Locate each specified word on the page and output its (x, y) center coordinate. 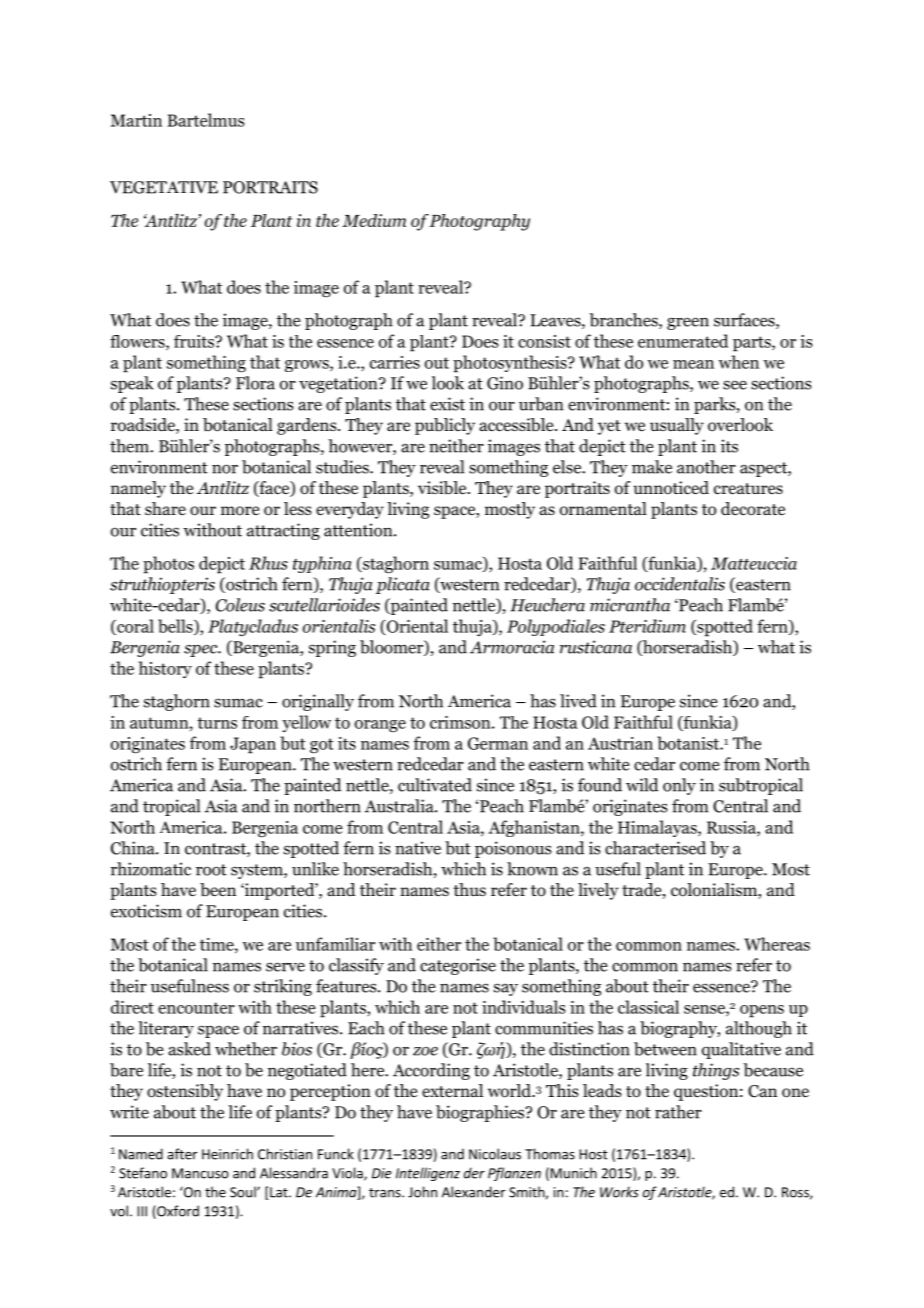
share (165, 508)
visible (443, 488)
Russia (732, 828)
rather (678, 1112)
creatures (748, 489)
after (182, 1154)
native (418, 848)
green (688, 323)
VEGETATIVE (164, 187)
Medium (374, 220)
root (211, 870)
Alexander (473, 1192)
